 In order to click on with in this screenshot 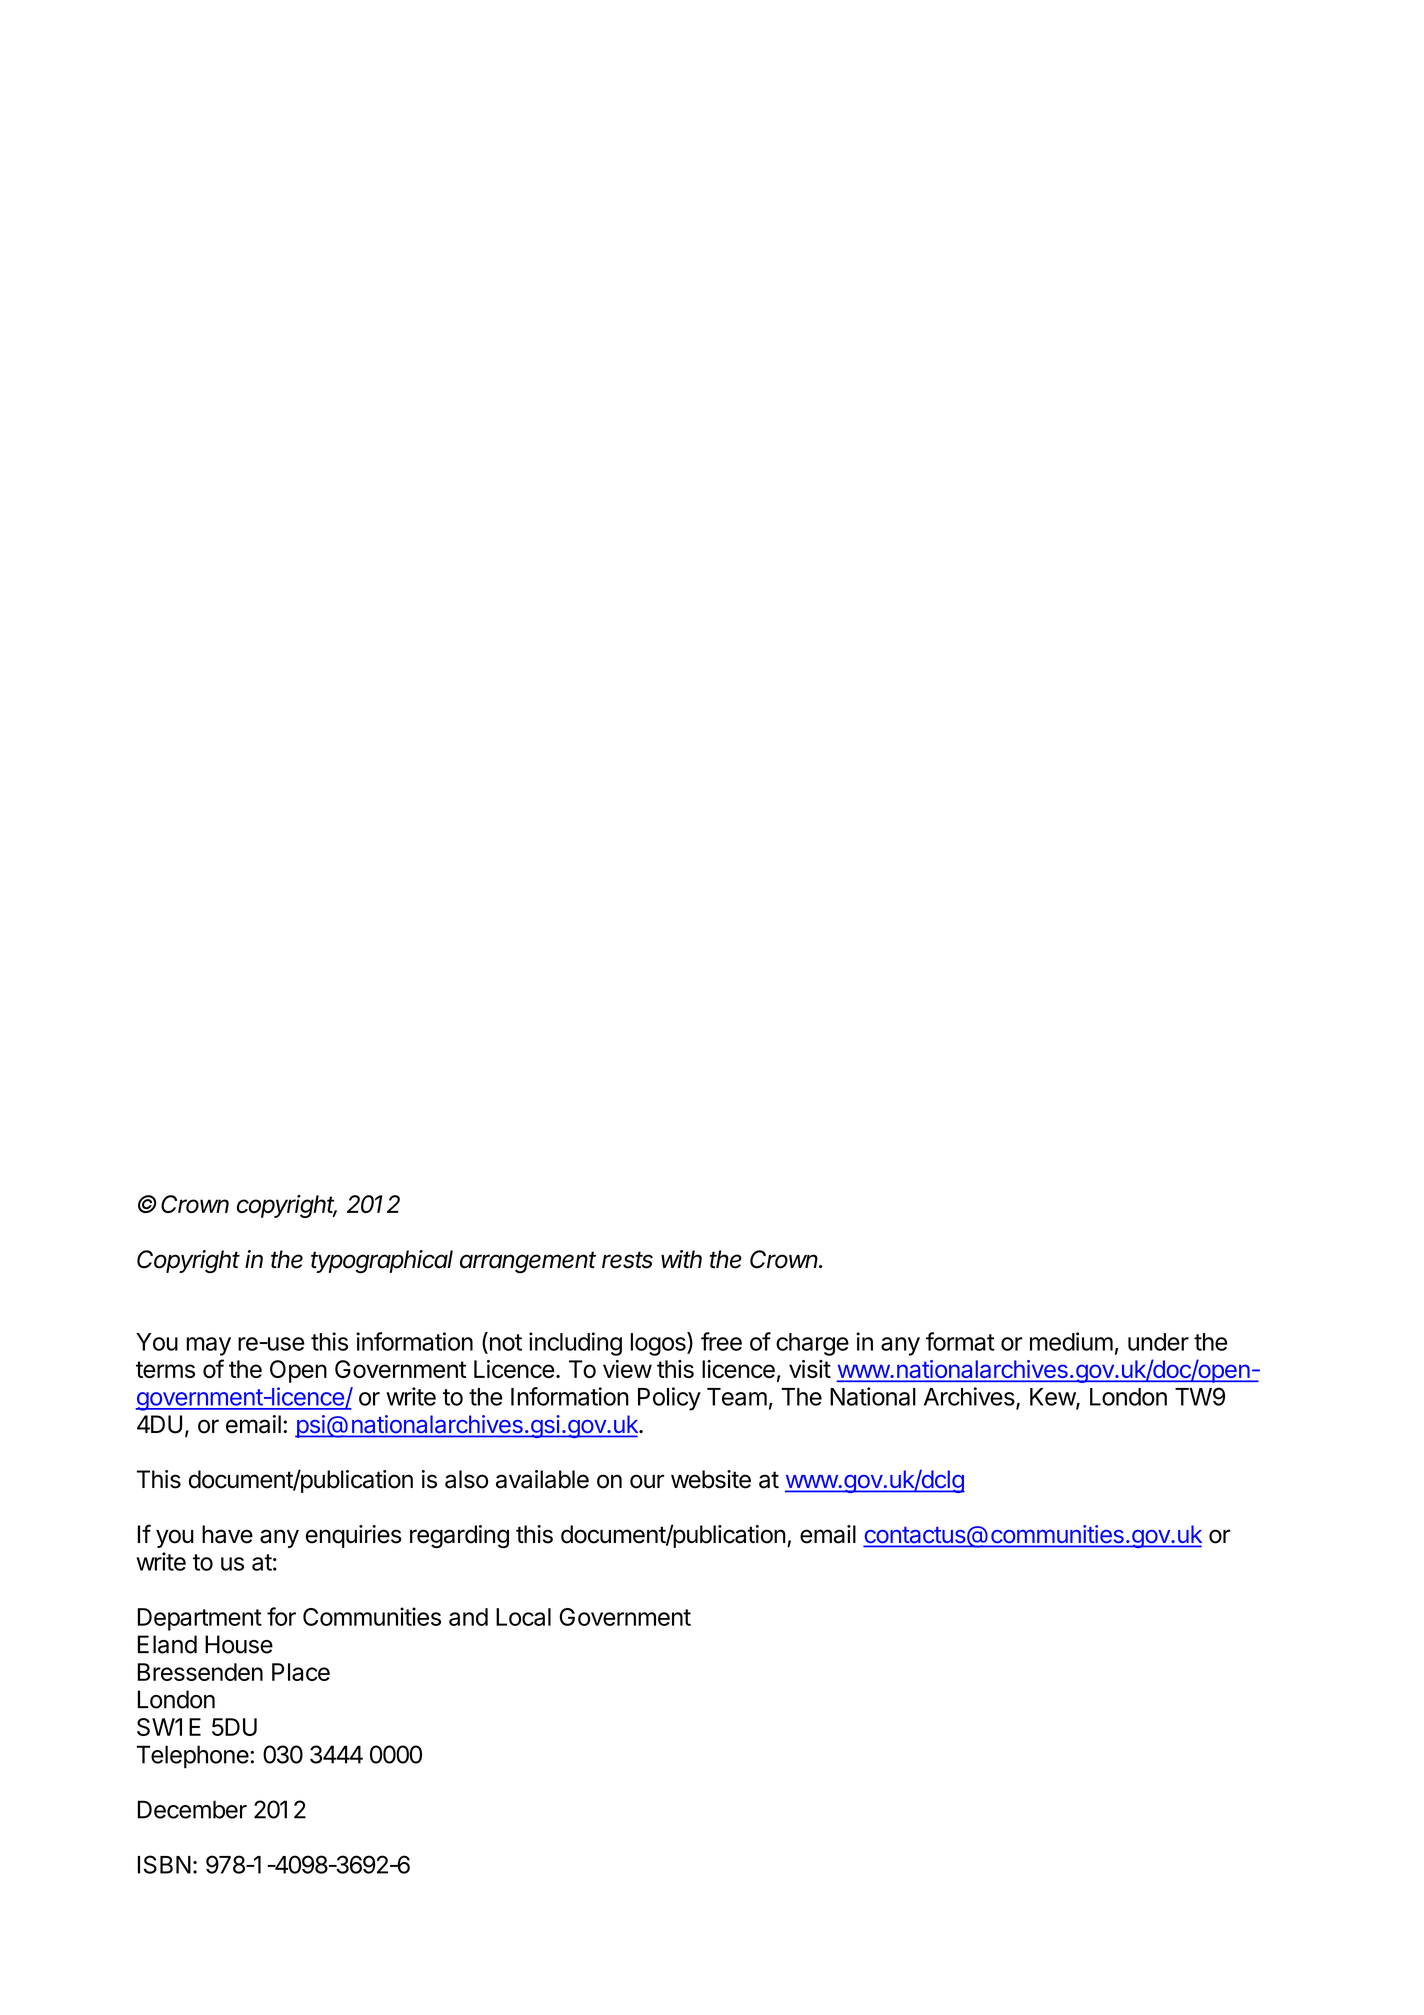, I will do `click(681, 1259)`.
